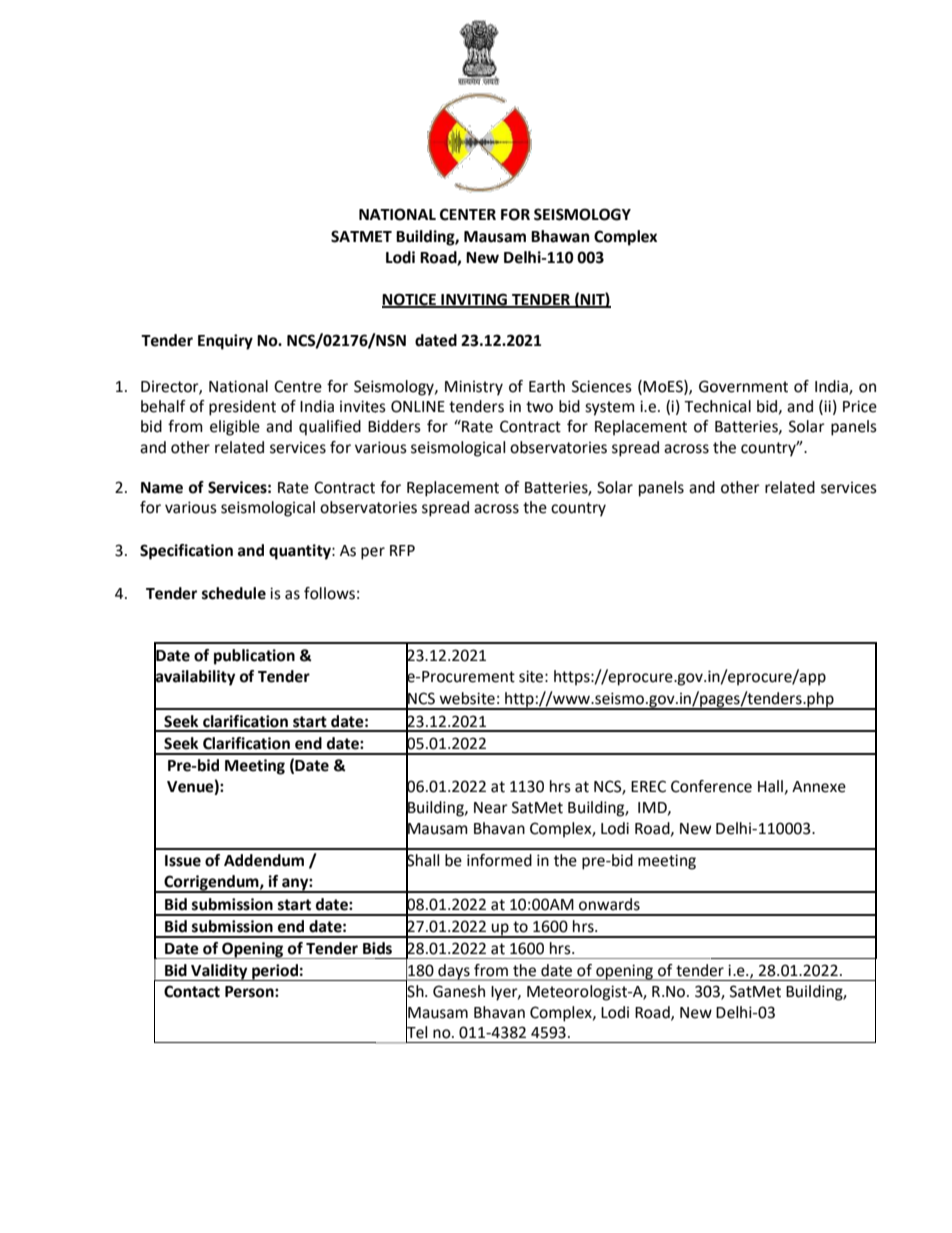 This screenshot has height=1233, width=952. I want to click on NOTICE, so click(410, 300).
